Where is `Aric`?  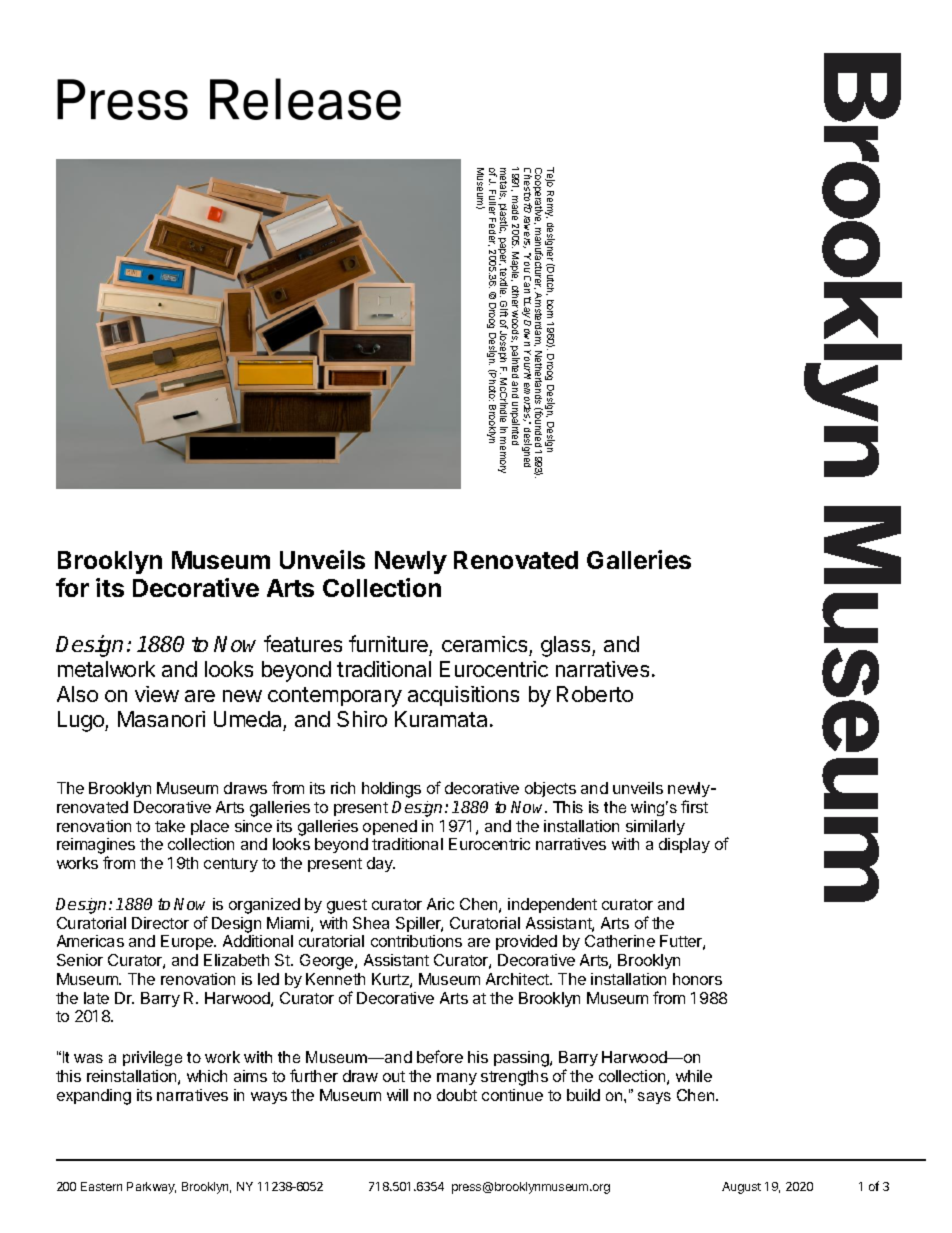 Aric is located at coordinates (440, 904).
